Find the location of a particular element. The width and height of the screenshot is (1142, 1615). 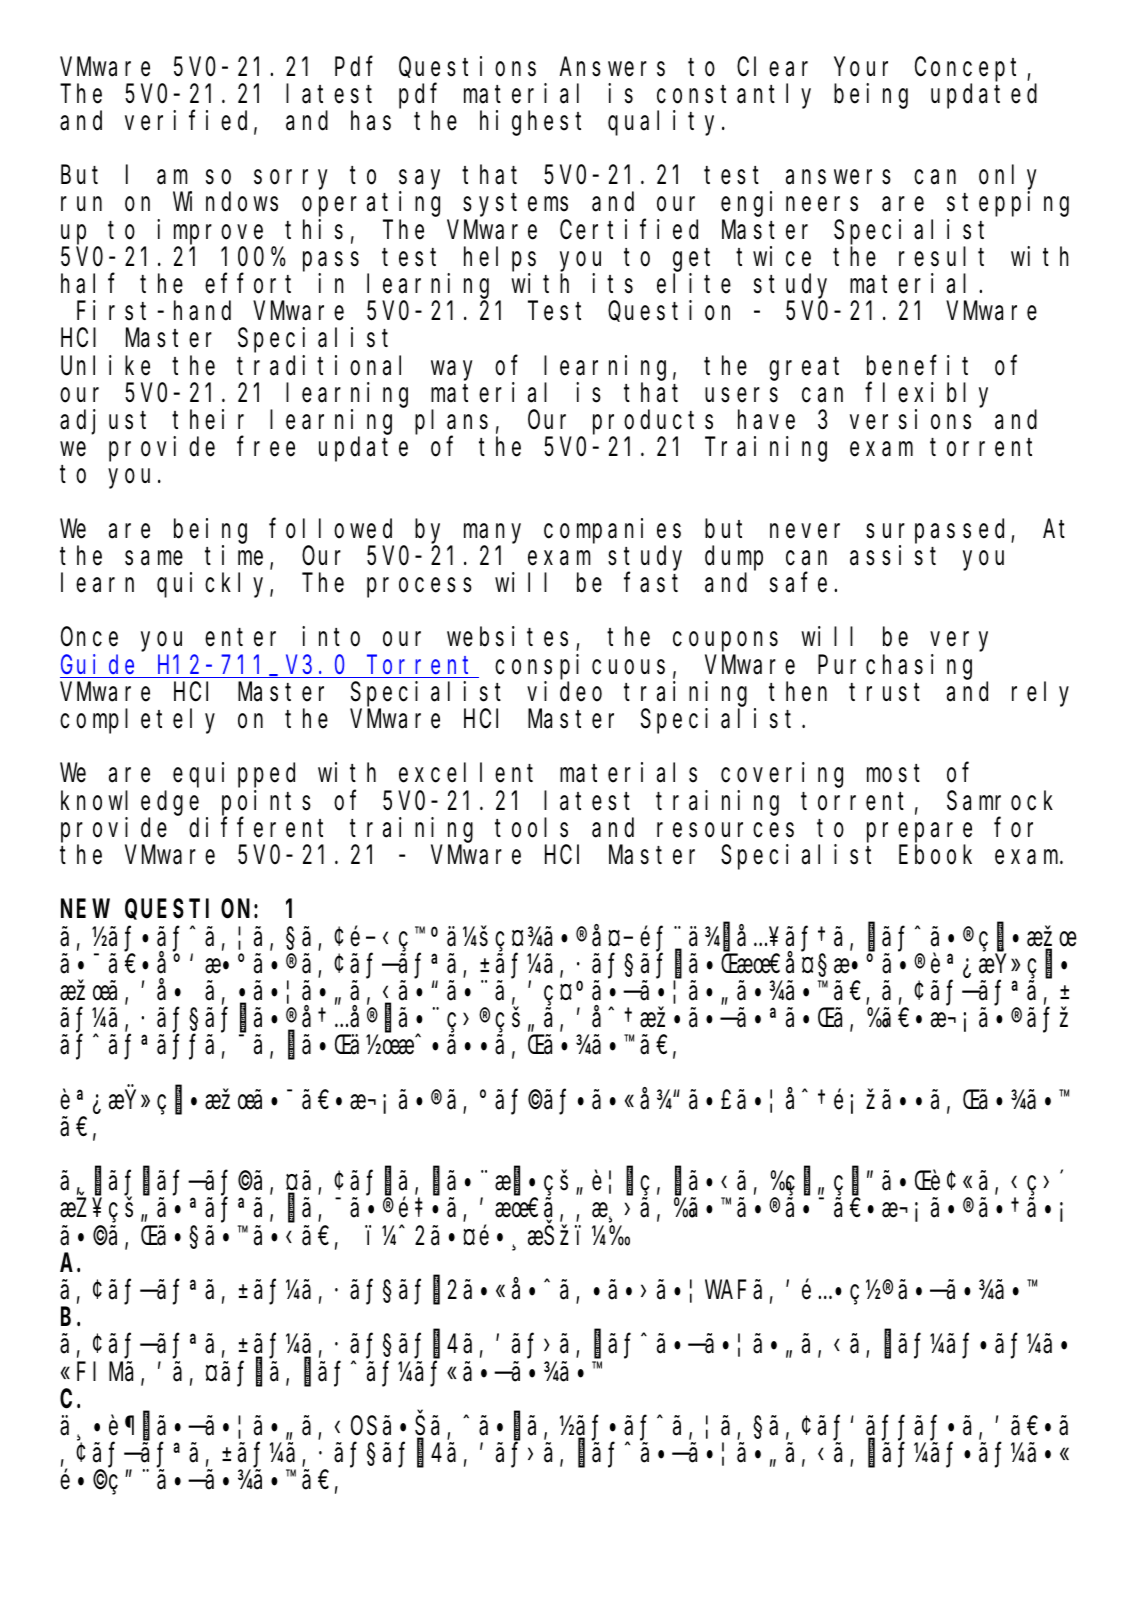

stepping is located at coordinates (1008, 204).
